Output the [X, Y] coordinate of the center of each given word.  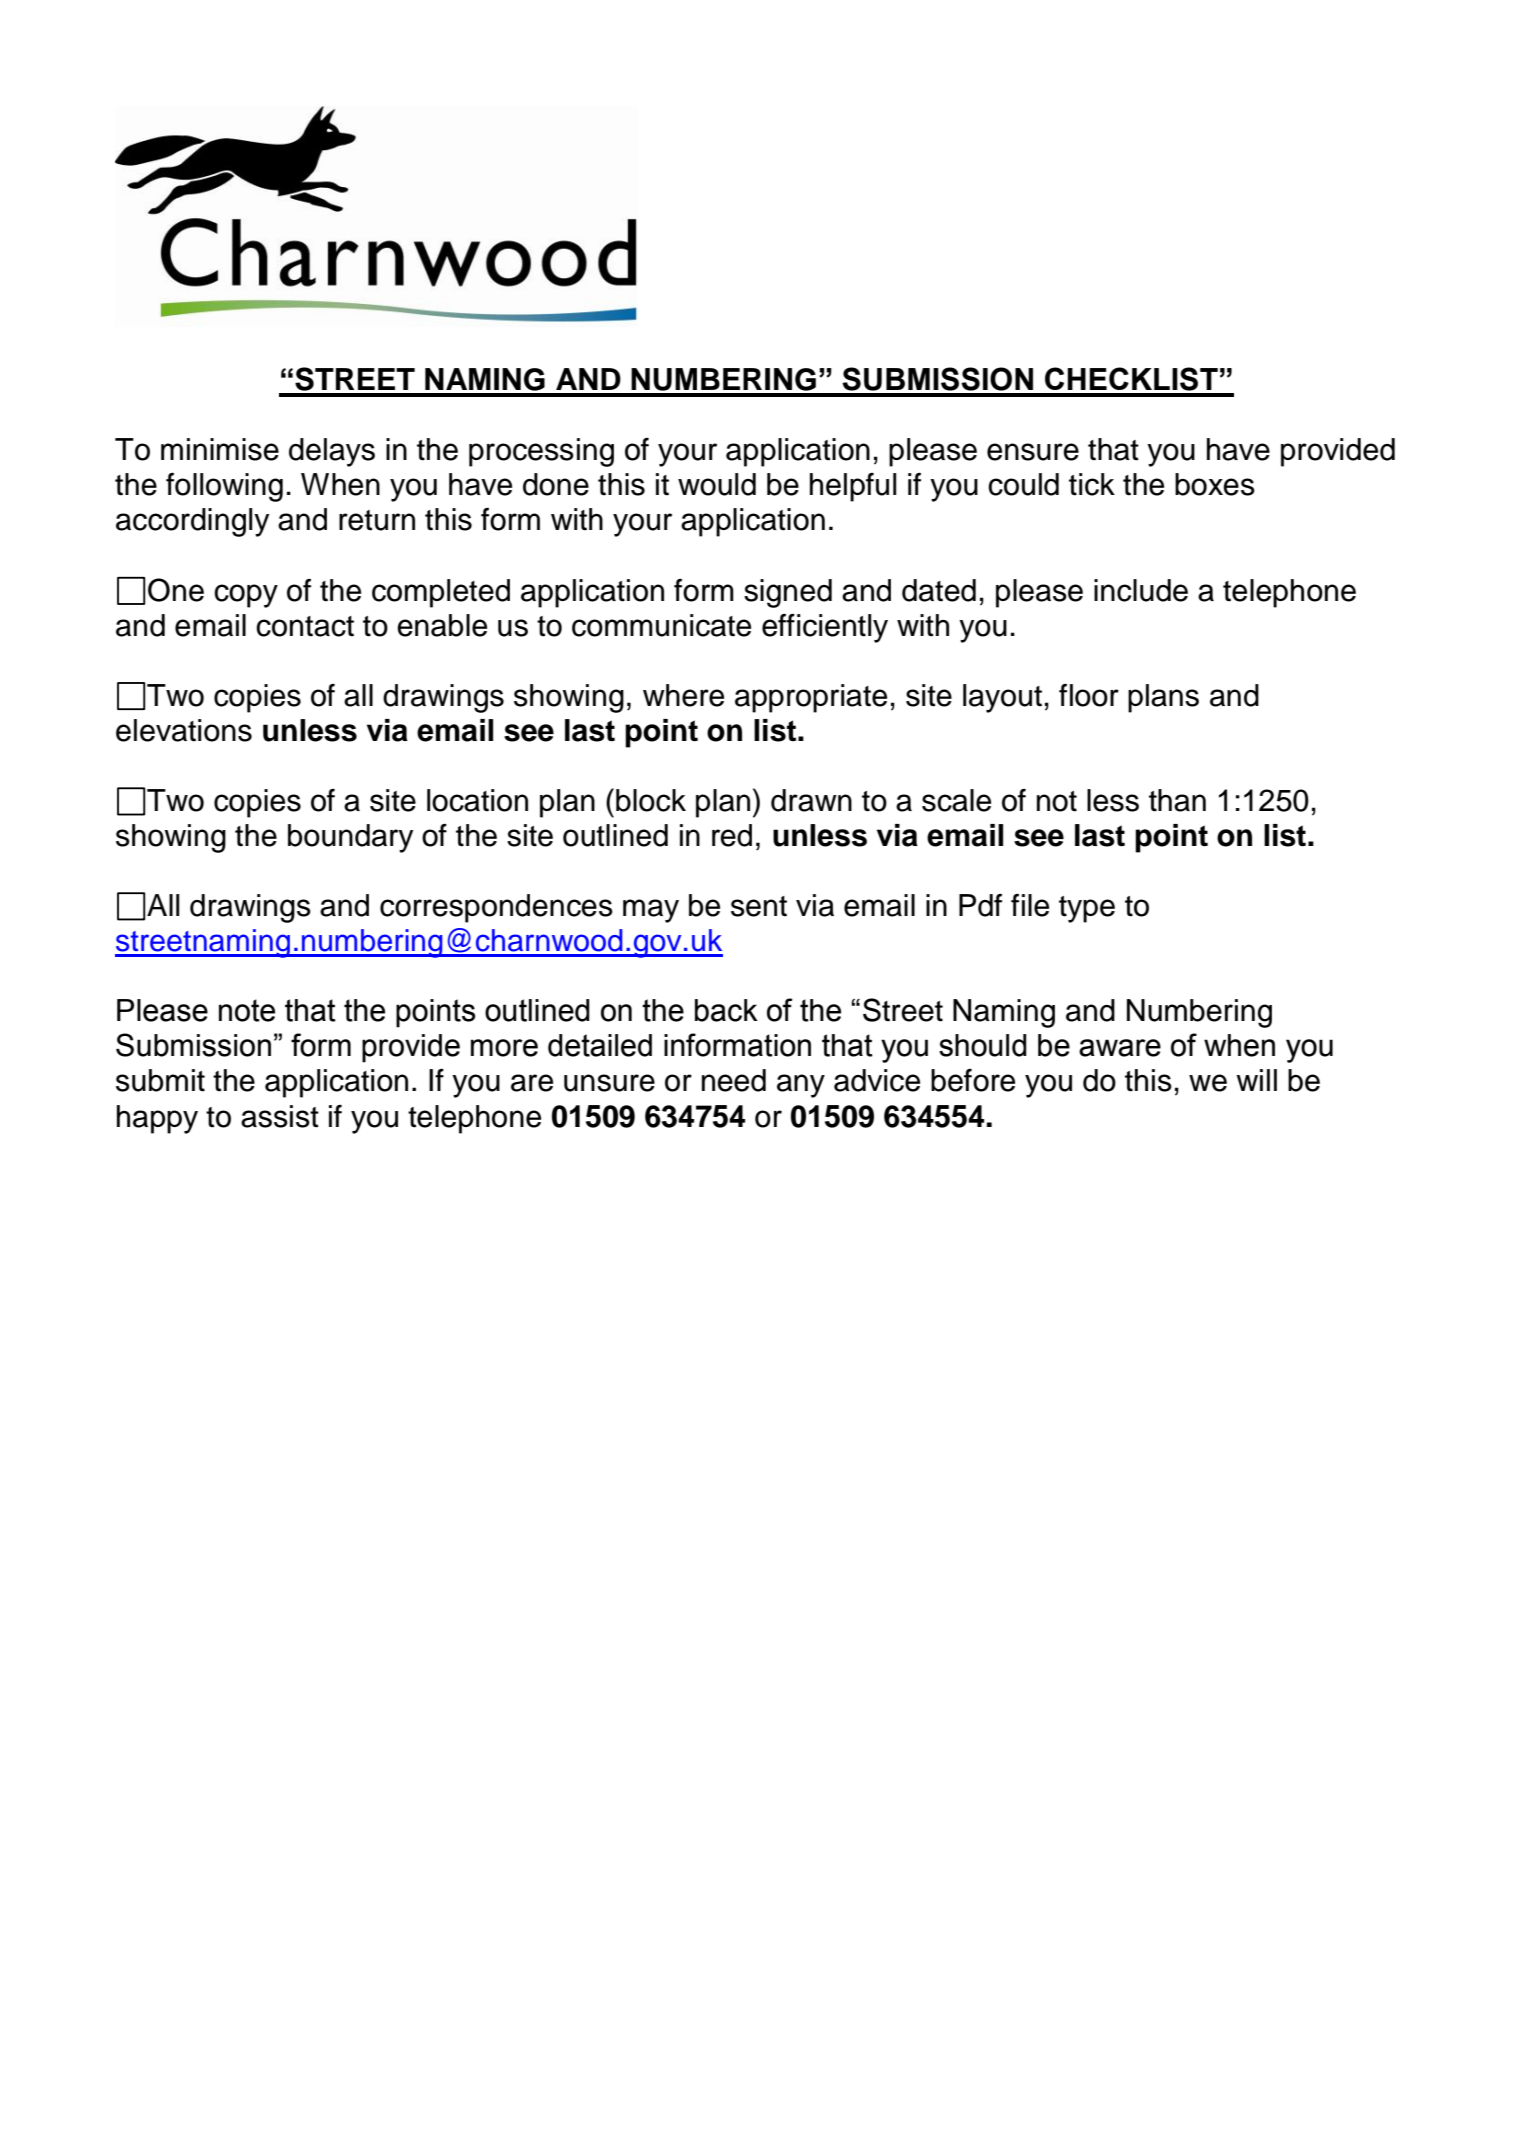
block [651, 800]
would [717, 484]
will [1256, 1080]
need [734, 1080]
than [1177, 800]
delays [332, 452]
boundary [350, 838]
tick [1092, 484]
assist [280, 1116]
